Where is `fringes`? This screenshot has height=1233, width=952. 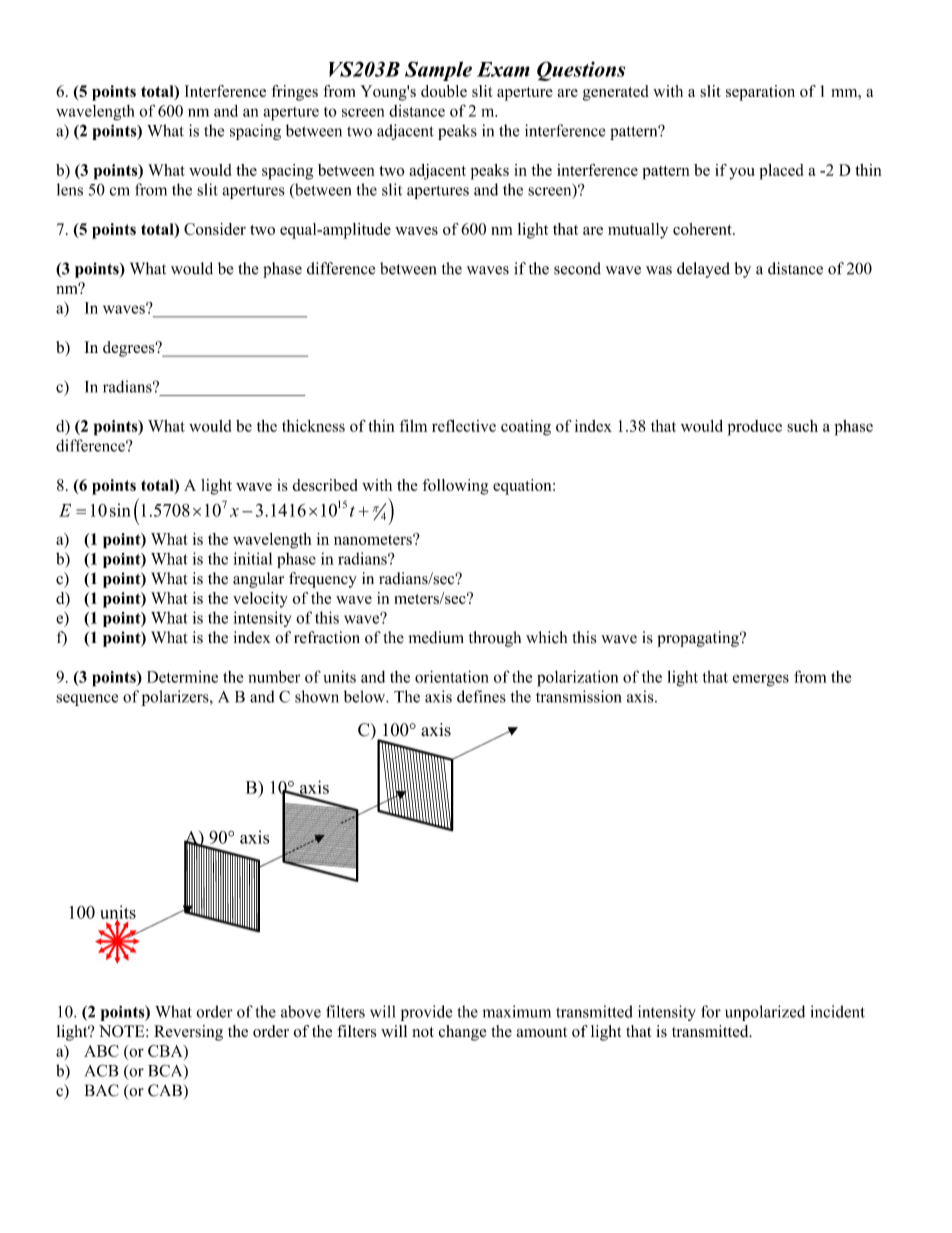 fringes is located at coordinates (294, 93).
